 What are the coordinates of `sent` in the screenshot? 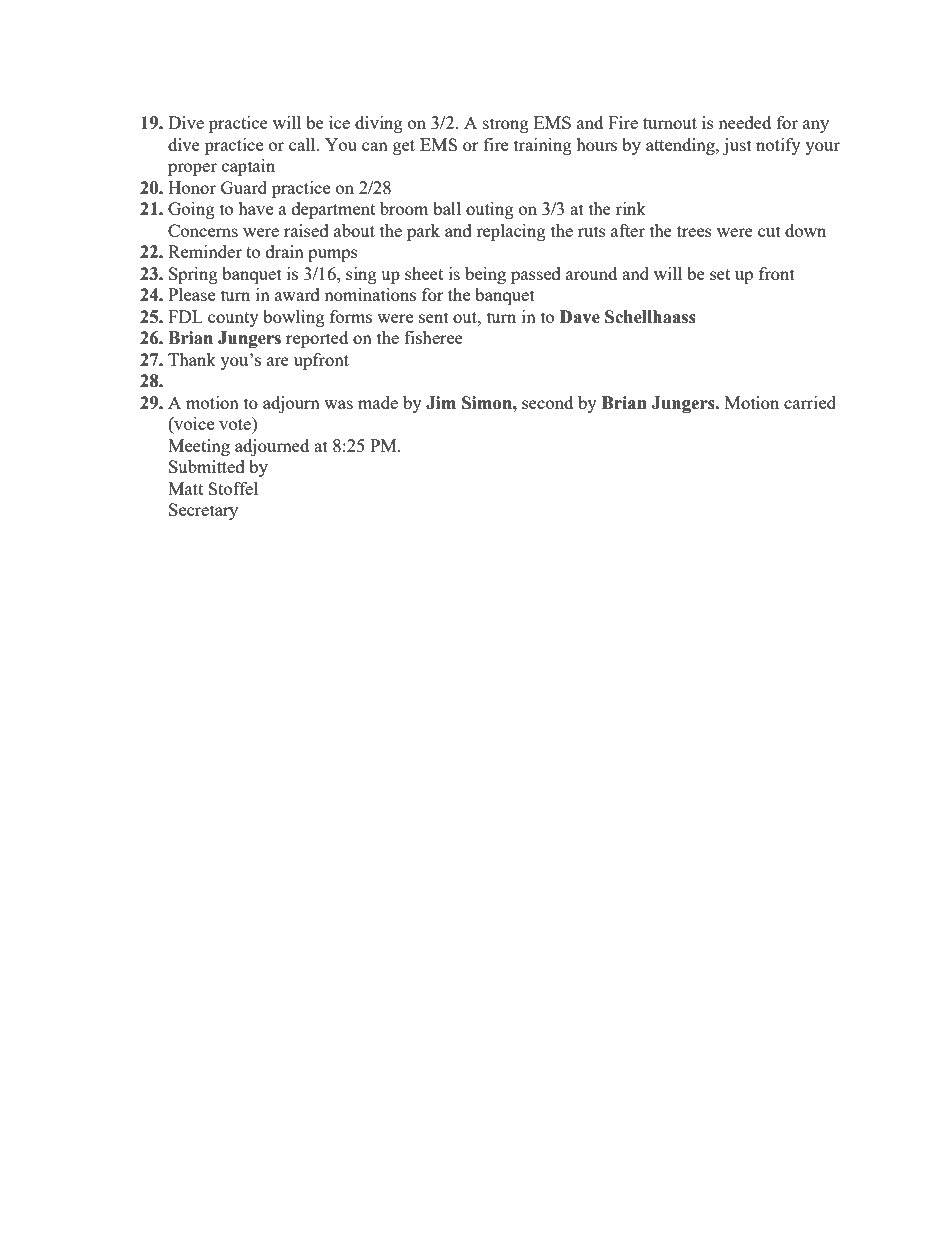 It's located at (434, 317).
